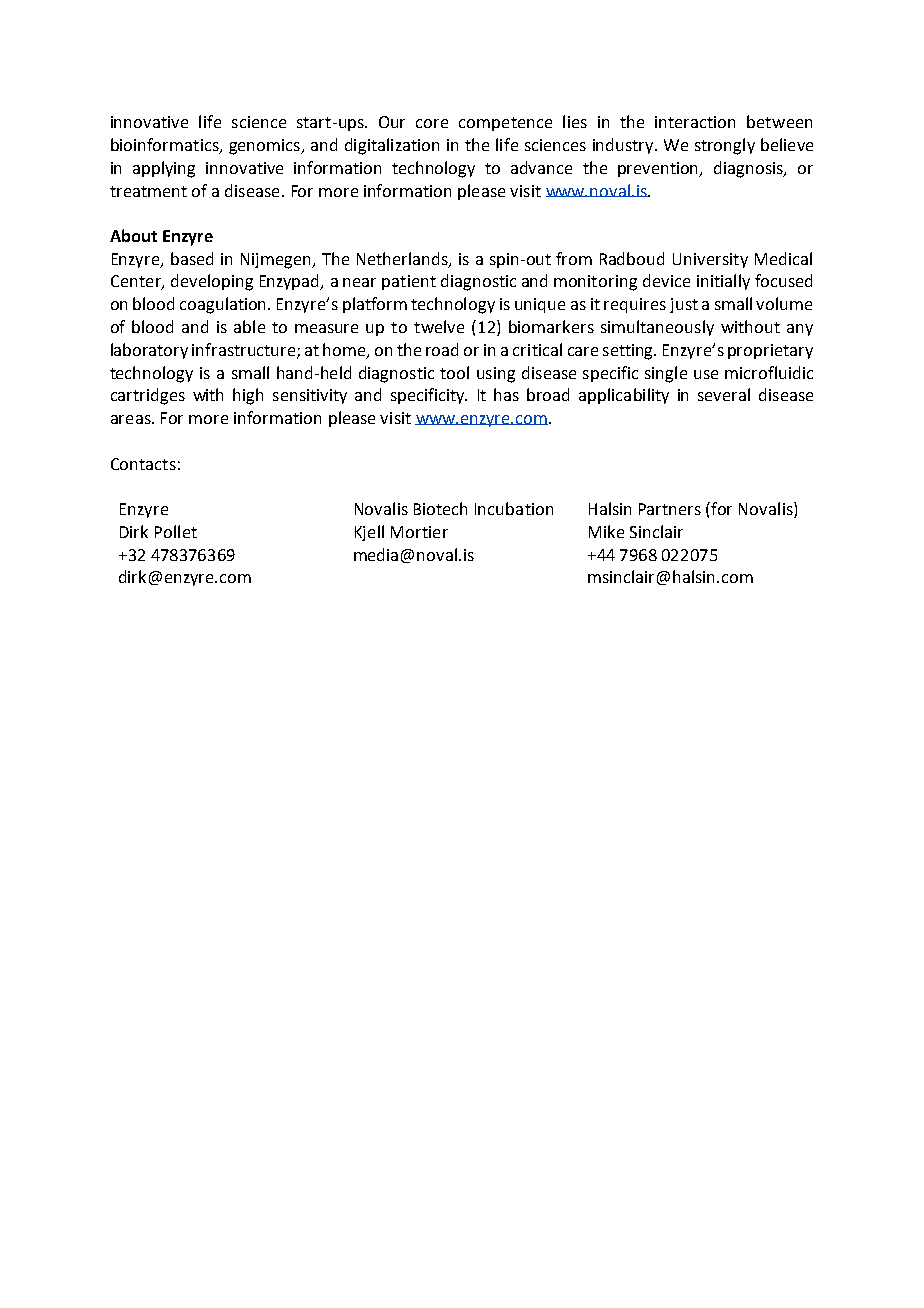 The height and width of the image is (1308, 924). What do you see at coordinates (403, 260) in the image?
I see `Netherlands` at bounding box center [403, 260].
